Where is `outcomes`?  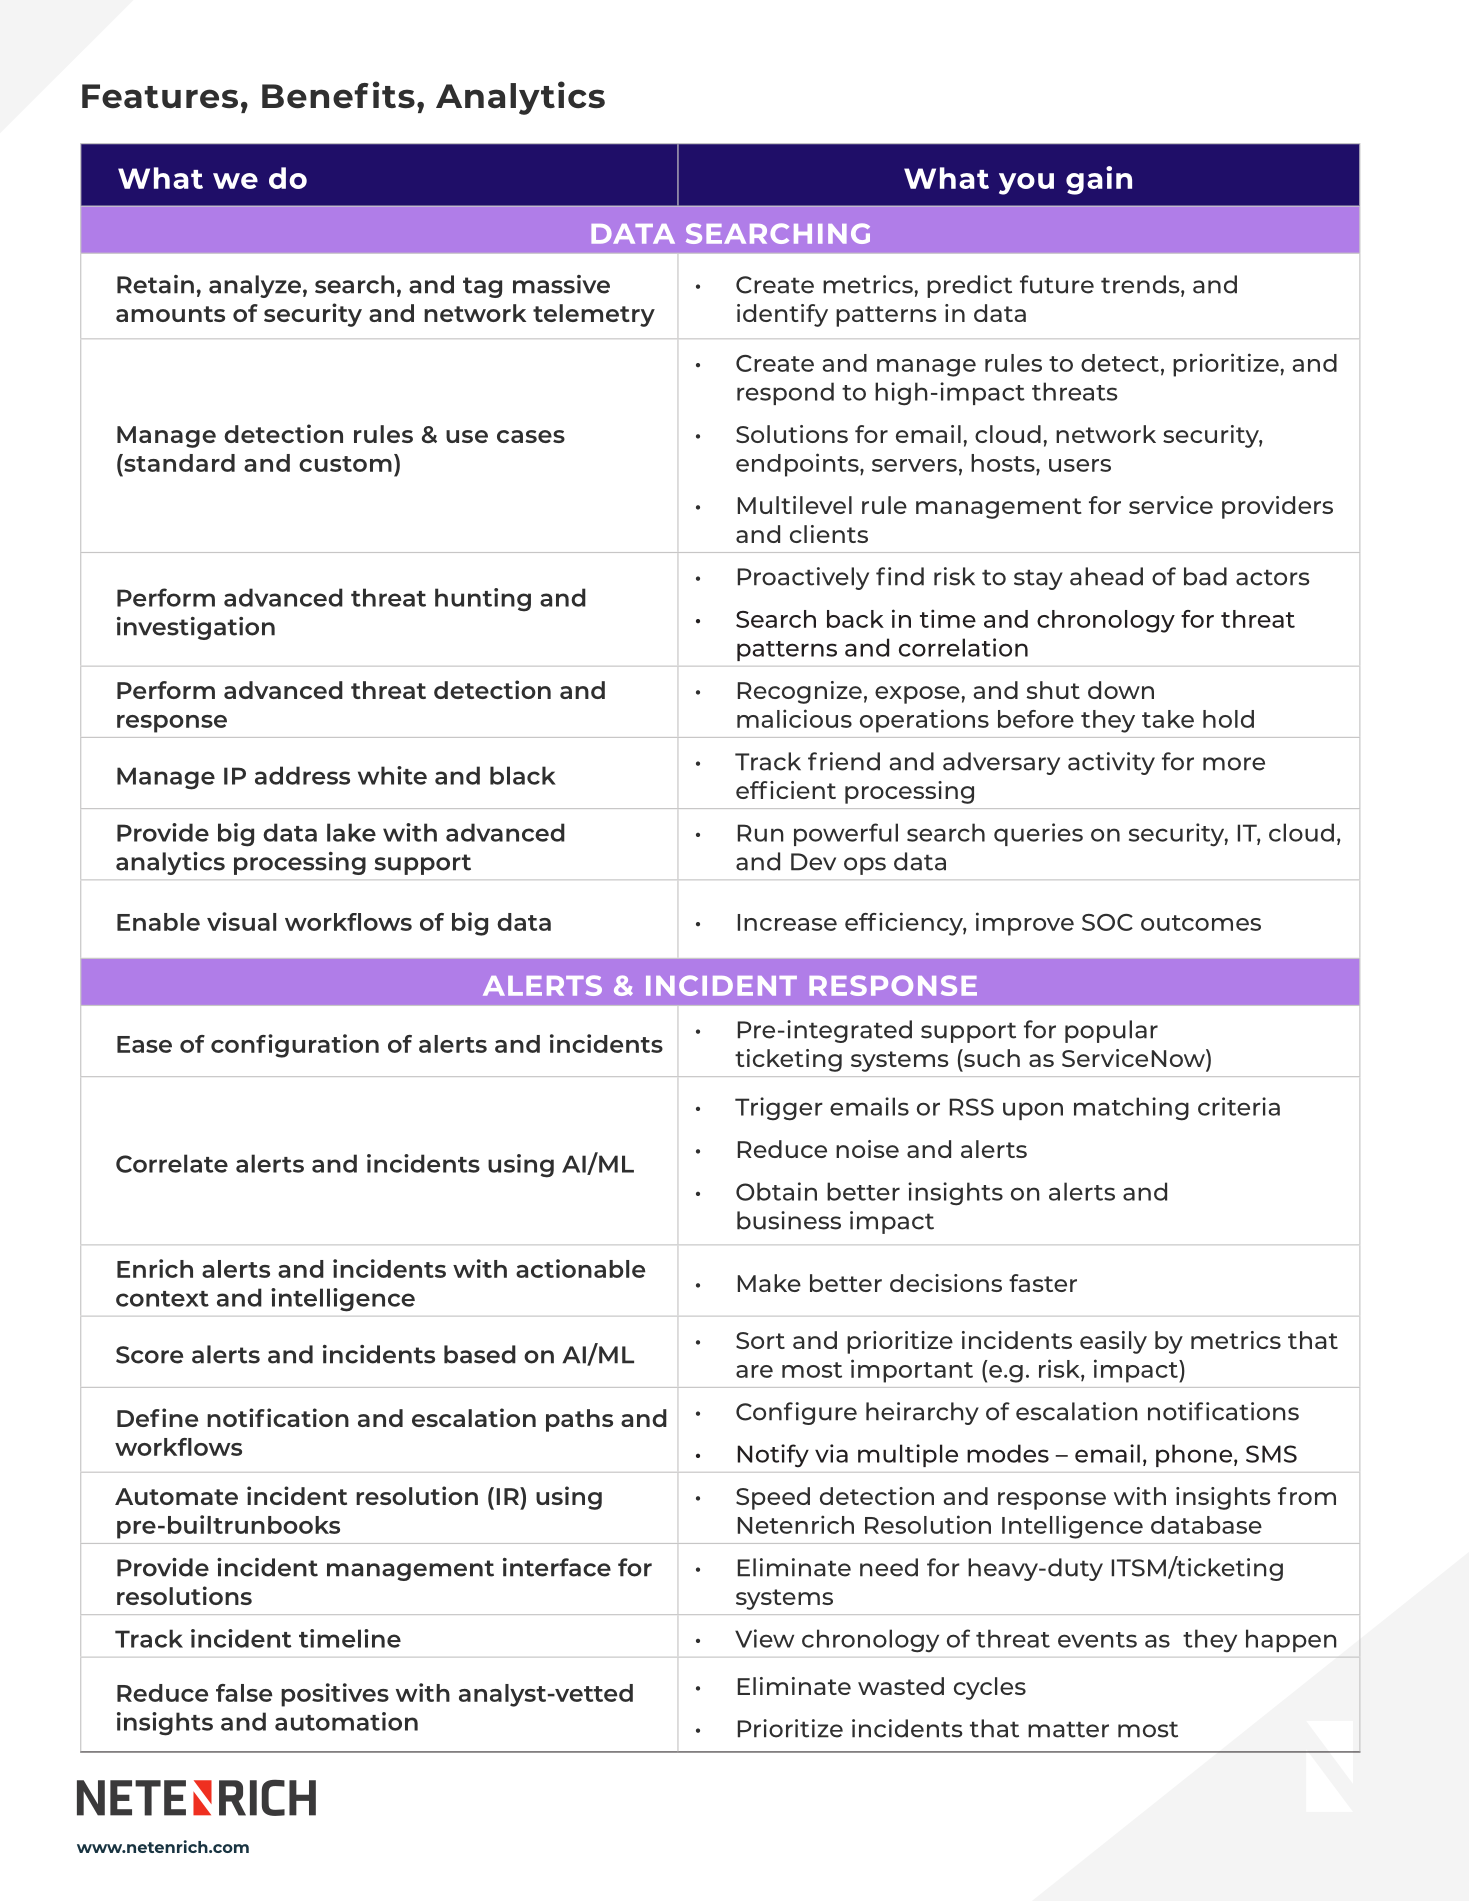
outcomes is located at coordinates (1201, 923).
